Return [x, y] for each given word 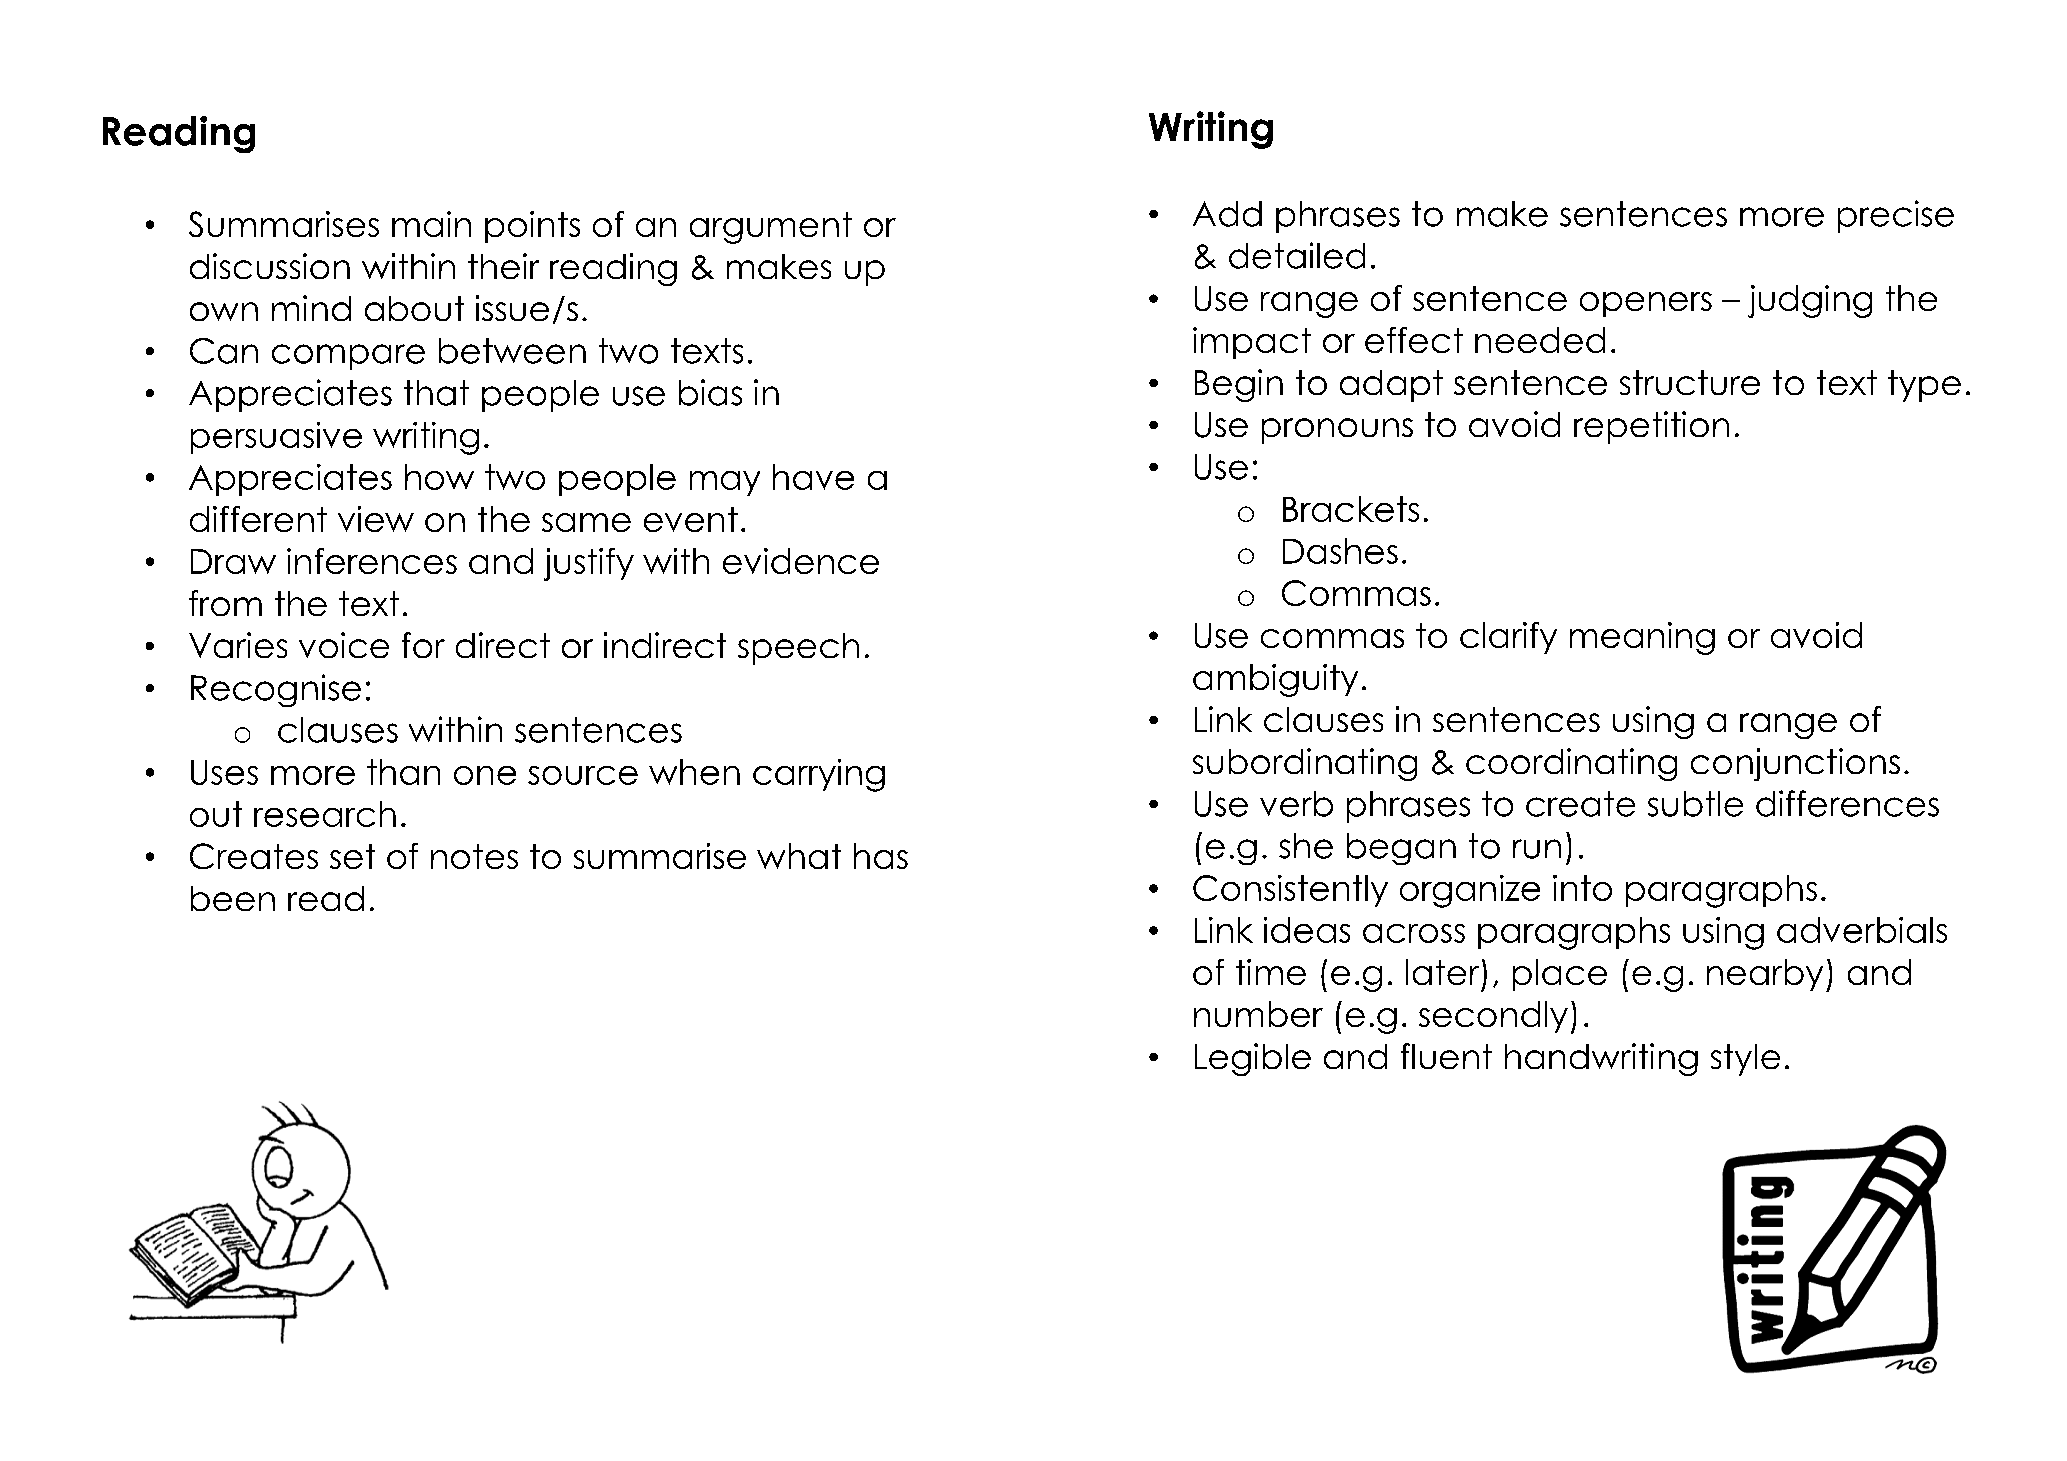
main [431, 224]
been [233, 898]
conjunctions [1795, 764]
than [403, 772]
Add [1227, 214]
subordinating [1305, 764]
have [813, 477]
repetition [1651, 427]
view [376, 519]
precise [1896, 216]
